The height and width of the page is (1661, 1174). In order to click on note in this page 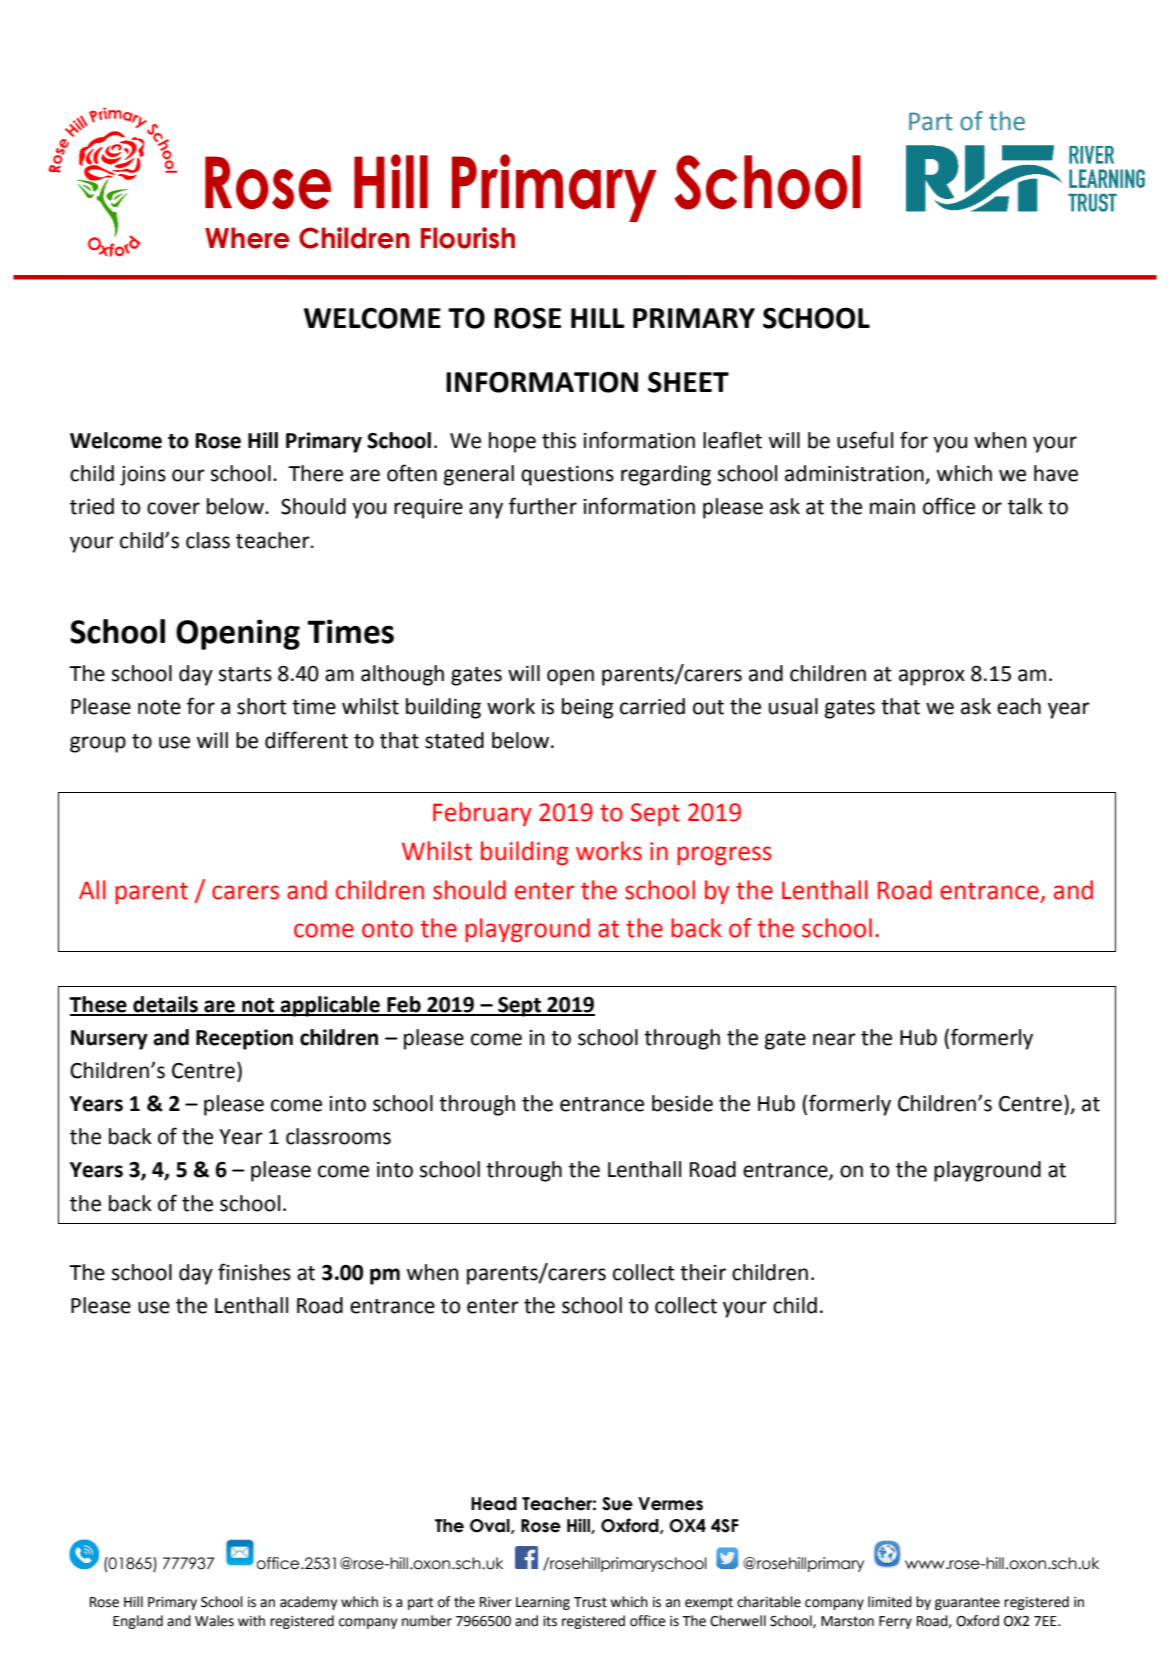, I will do `click(159, 707)`.
